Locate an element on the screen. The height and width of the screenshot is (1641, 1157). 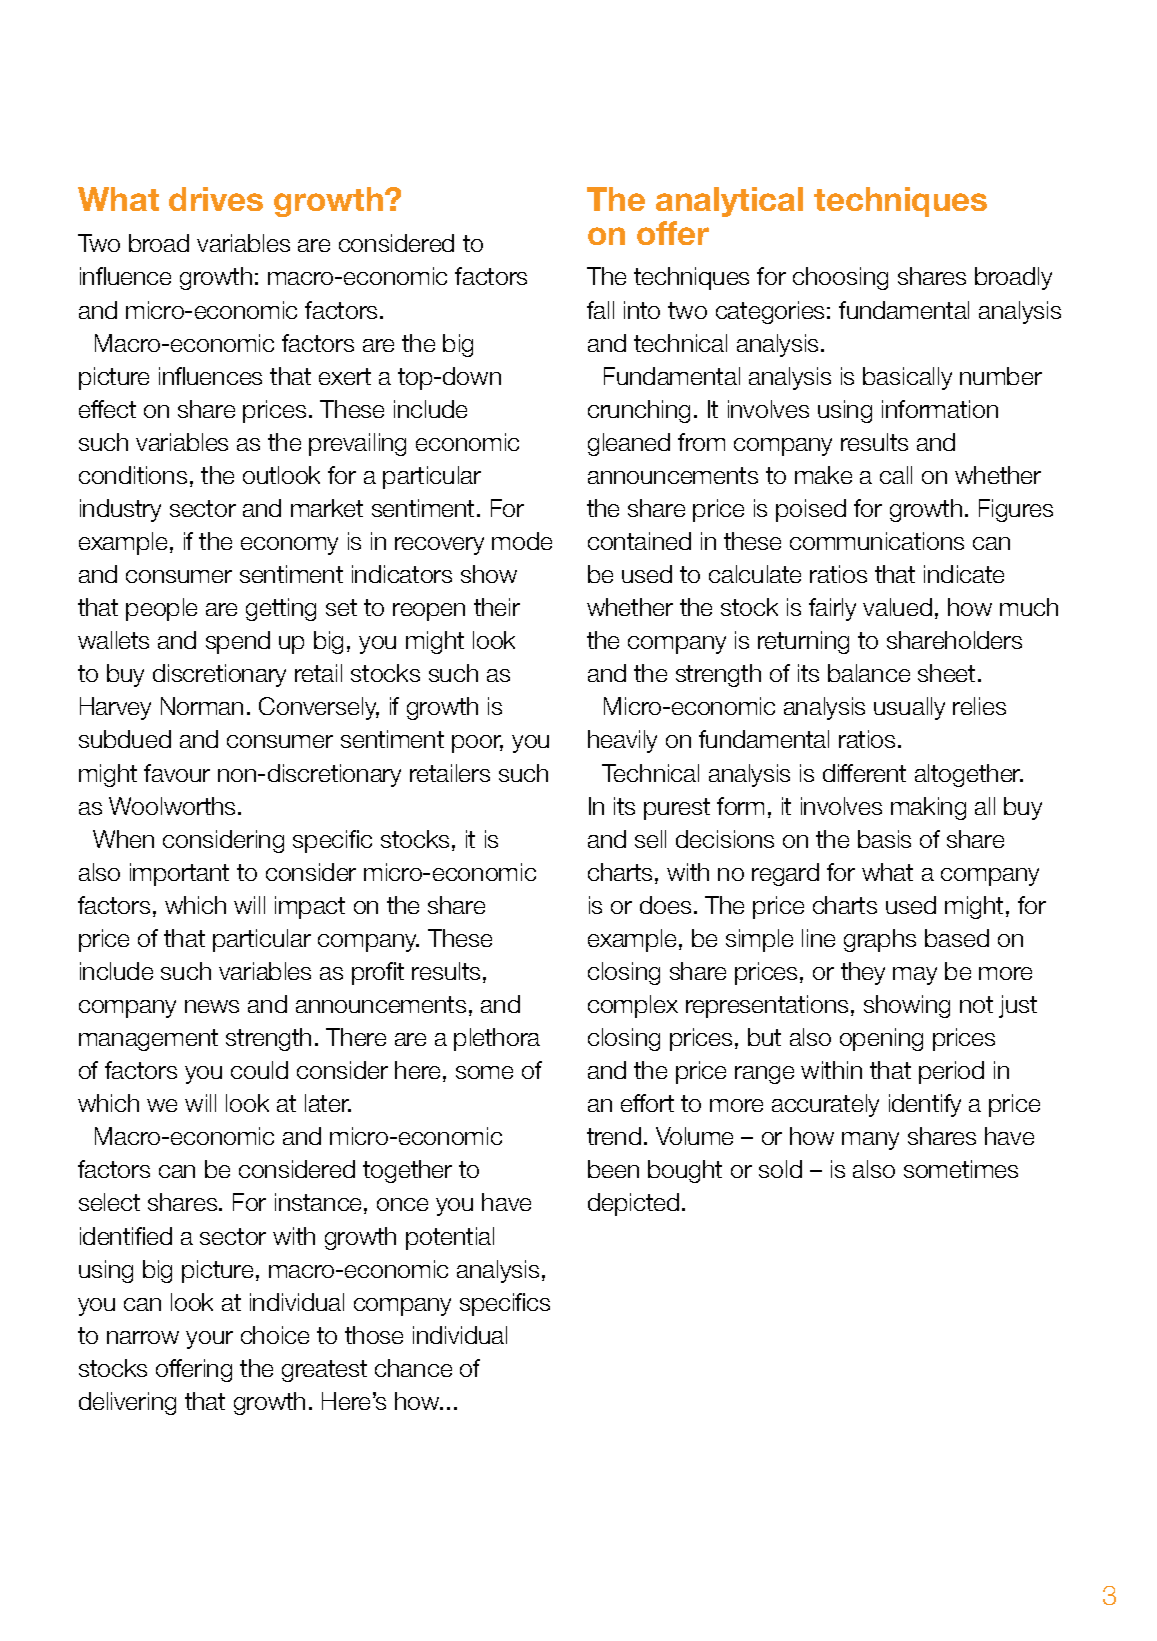
fall is located at coordinates (600, 310).
